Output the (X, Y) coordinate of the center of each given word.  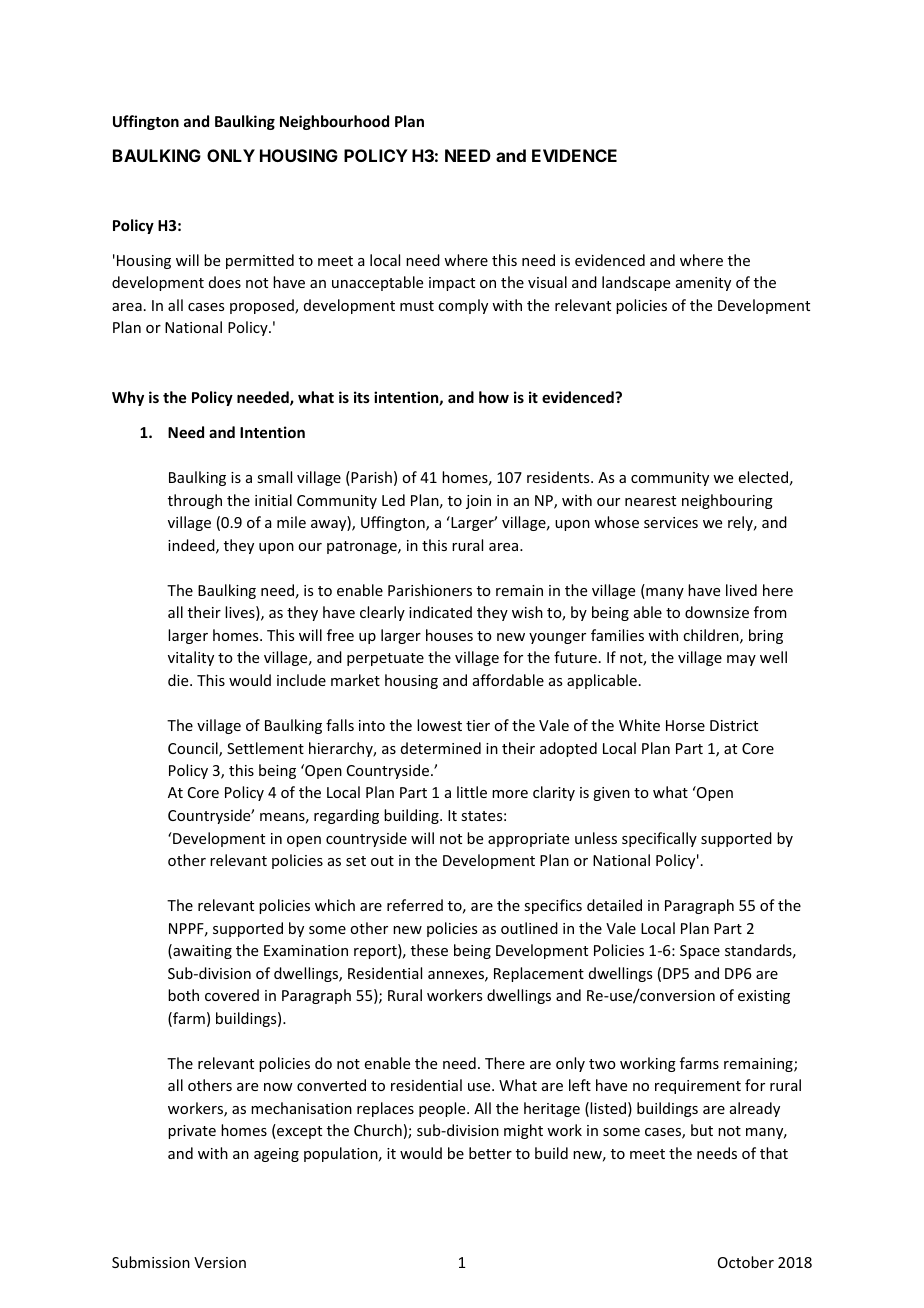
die (179, 680)
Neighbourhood (334, 122)
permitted (260, 261)
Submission (151, 1262)
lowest (439, 725)
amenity (703, 284)
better (490, 1153)
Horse (685, 725)
